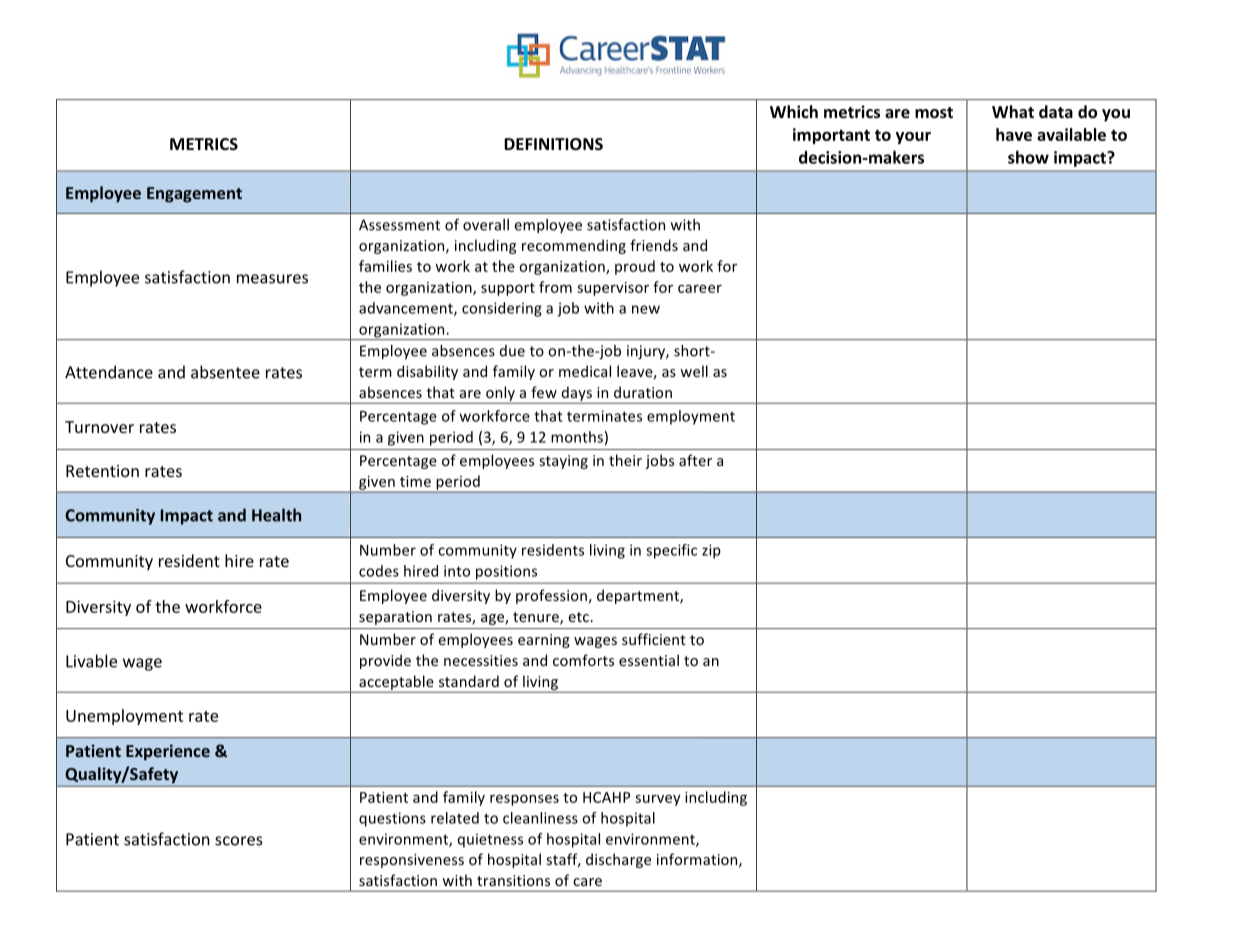 Image resolution: width=1233 pixels, height=952 pixels. Describe the element at coordinates (91, 661) in the image. I see `Livable` at that location.
